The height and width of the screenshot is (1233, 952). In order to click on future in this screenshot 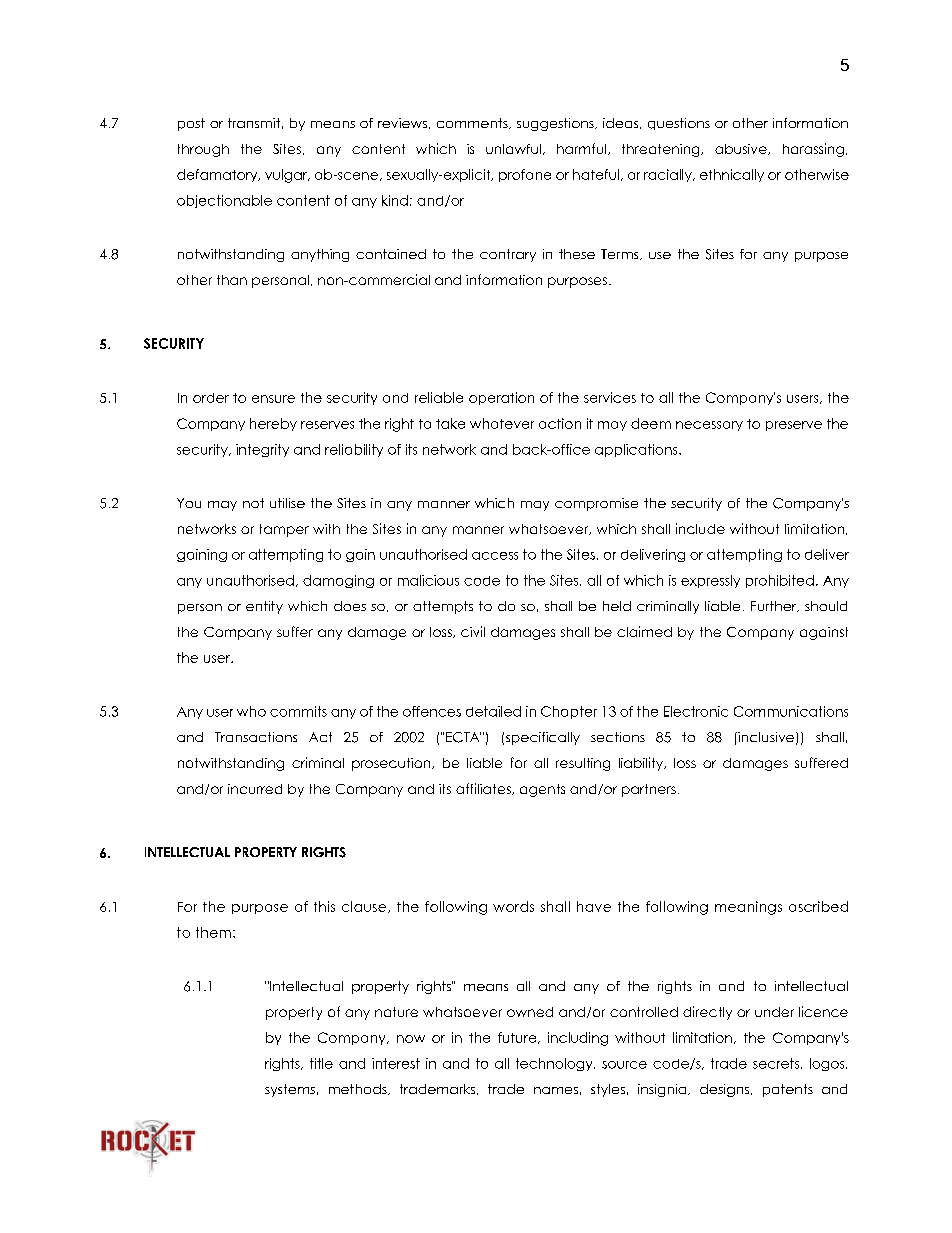, I will do `click(518, 1038)`.
